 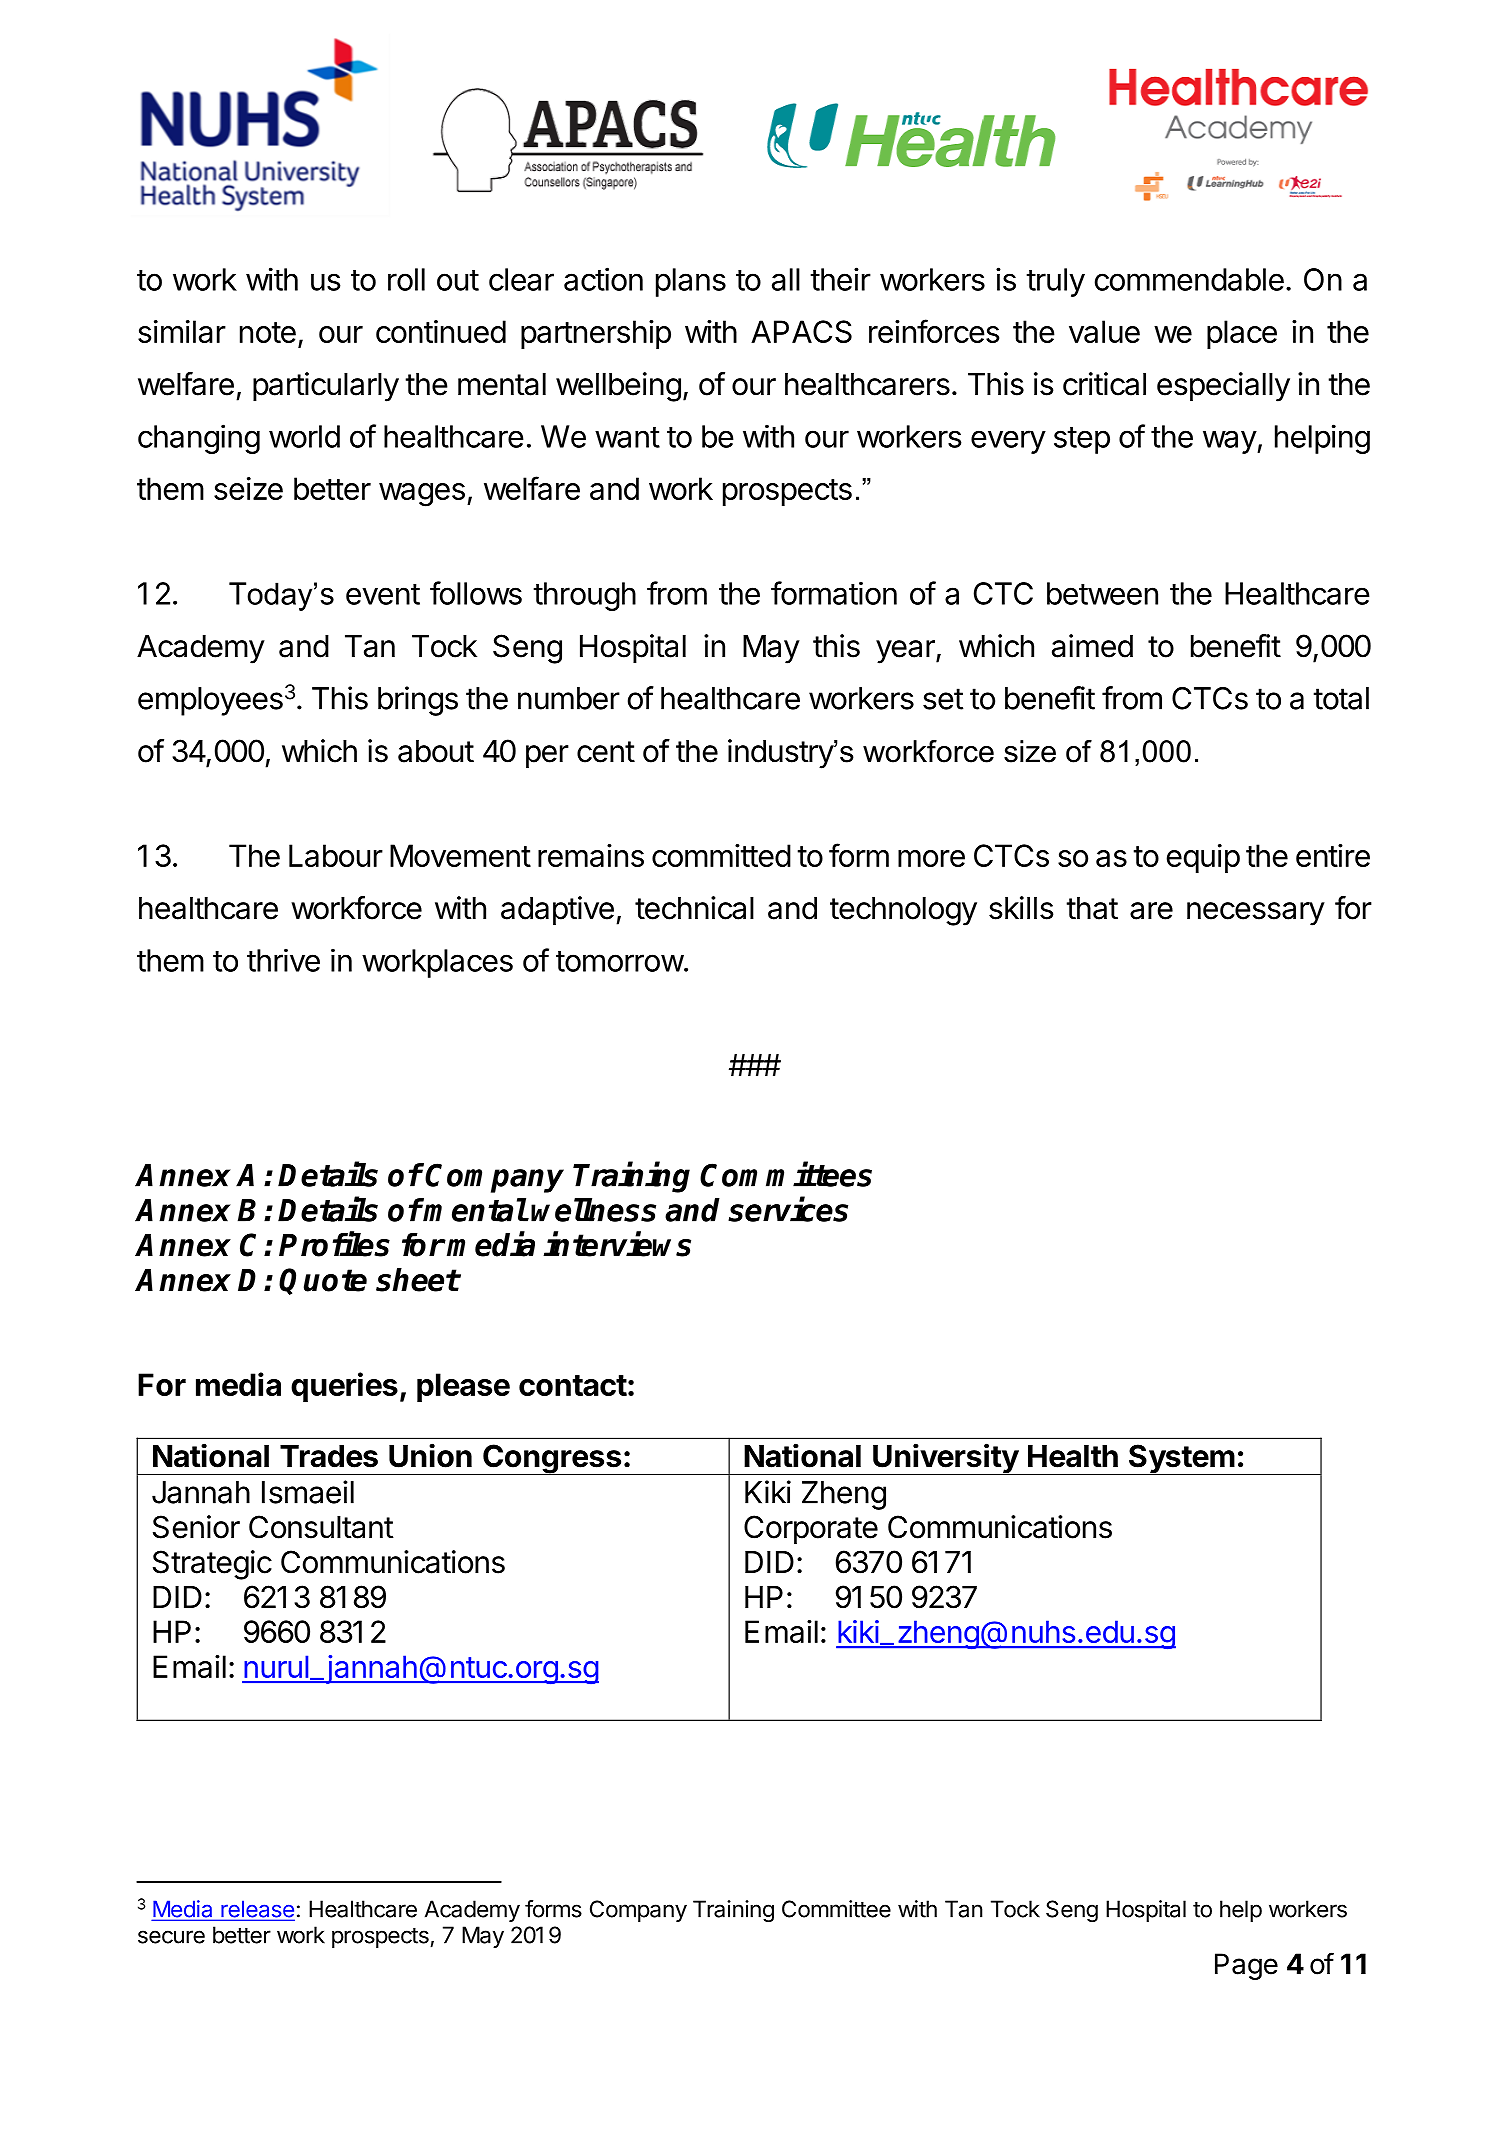 I want to click on Page, so click(x=1246, y=1966).
